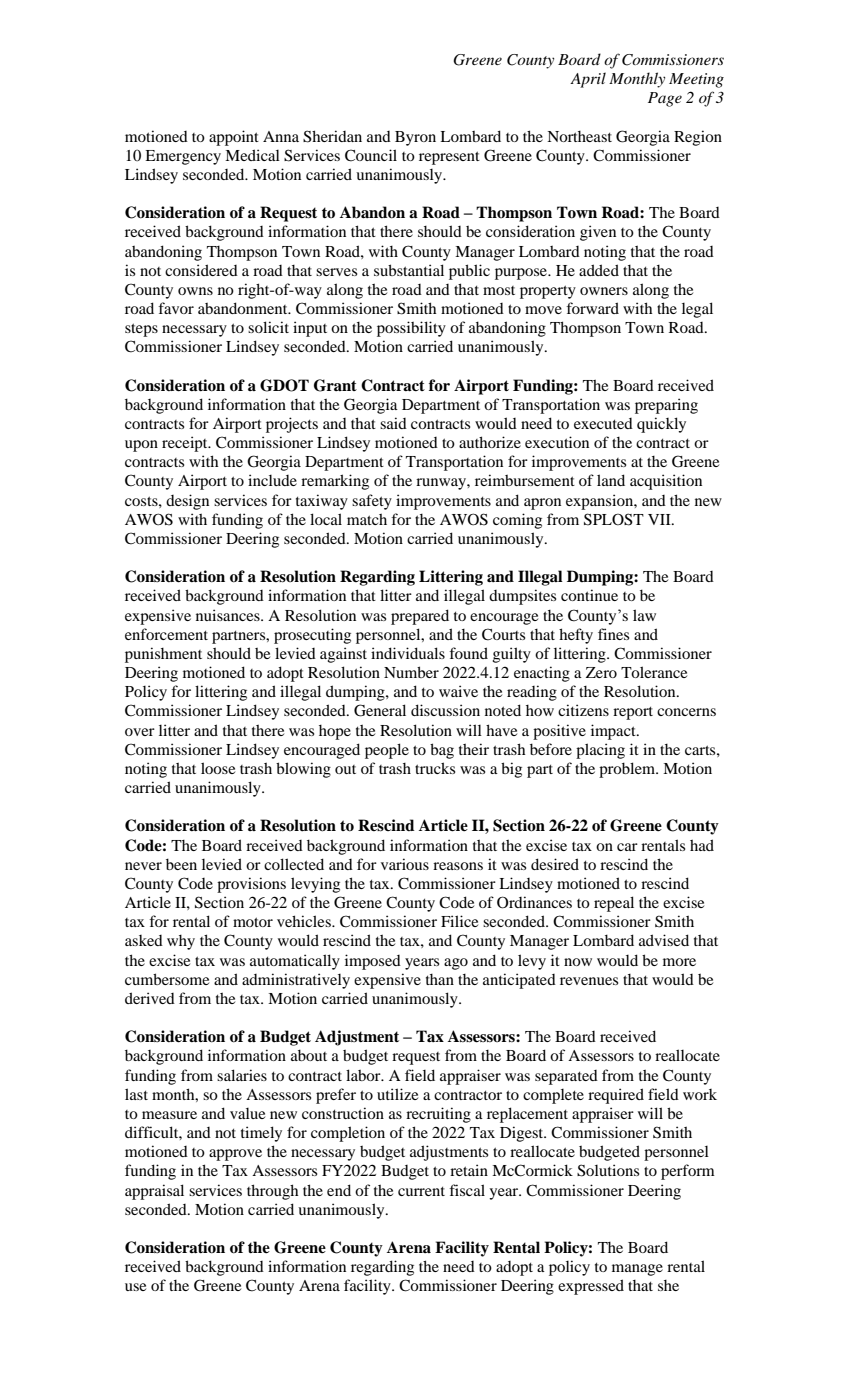 The height and width of the image is (1400, 849). I want to click on Tolerance, so click(654, 672).
